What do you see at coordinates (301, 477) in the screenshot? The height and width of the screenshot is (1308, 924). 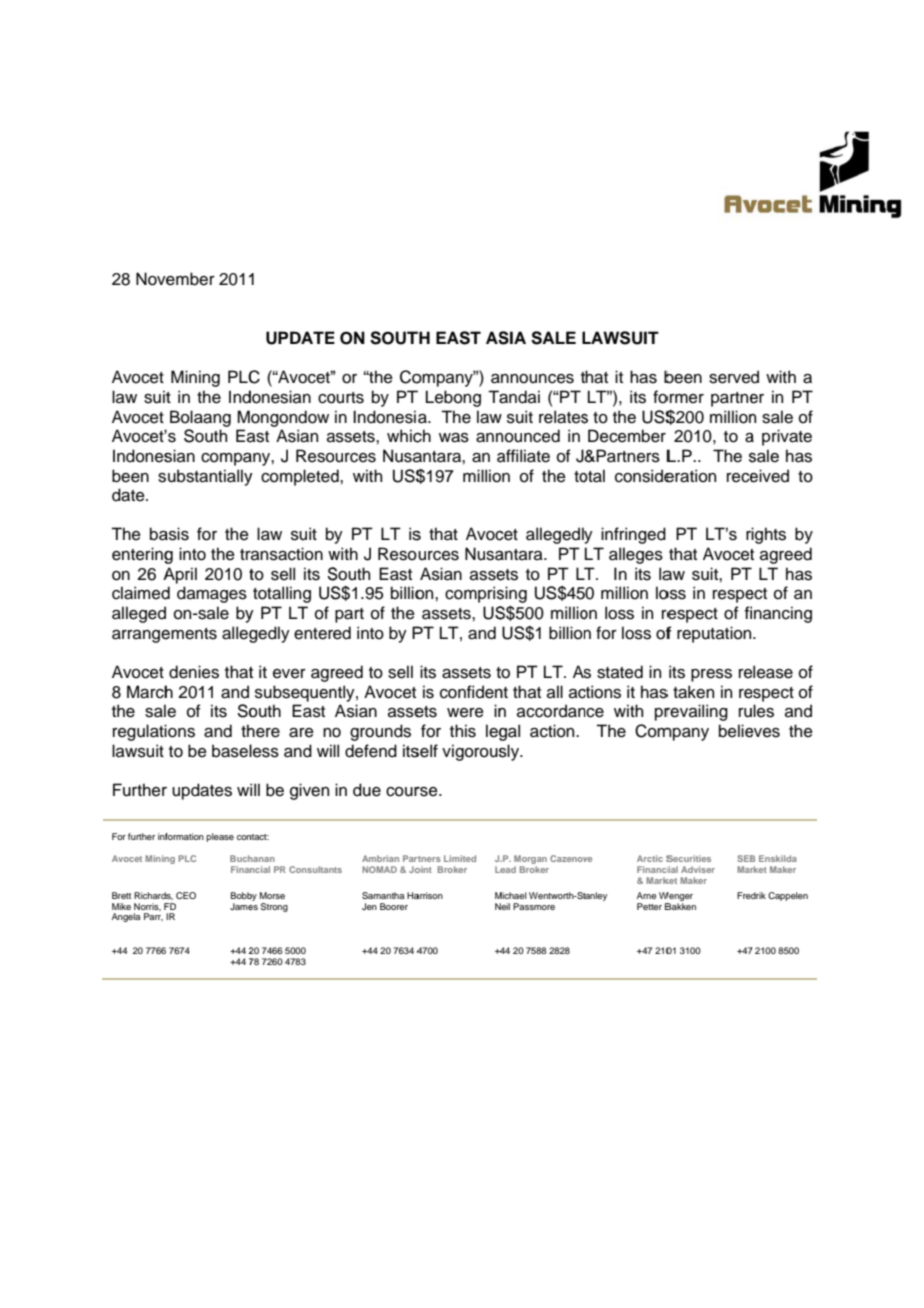 I see `completed` at bounding box center [301, 477].
